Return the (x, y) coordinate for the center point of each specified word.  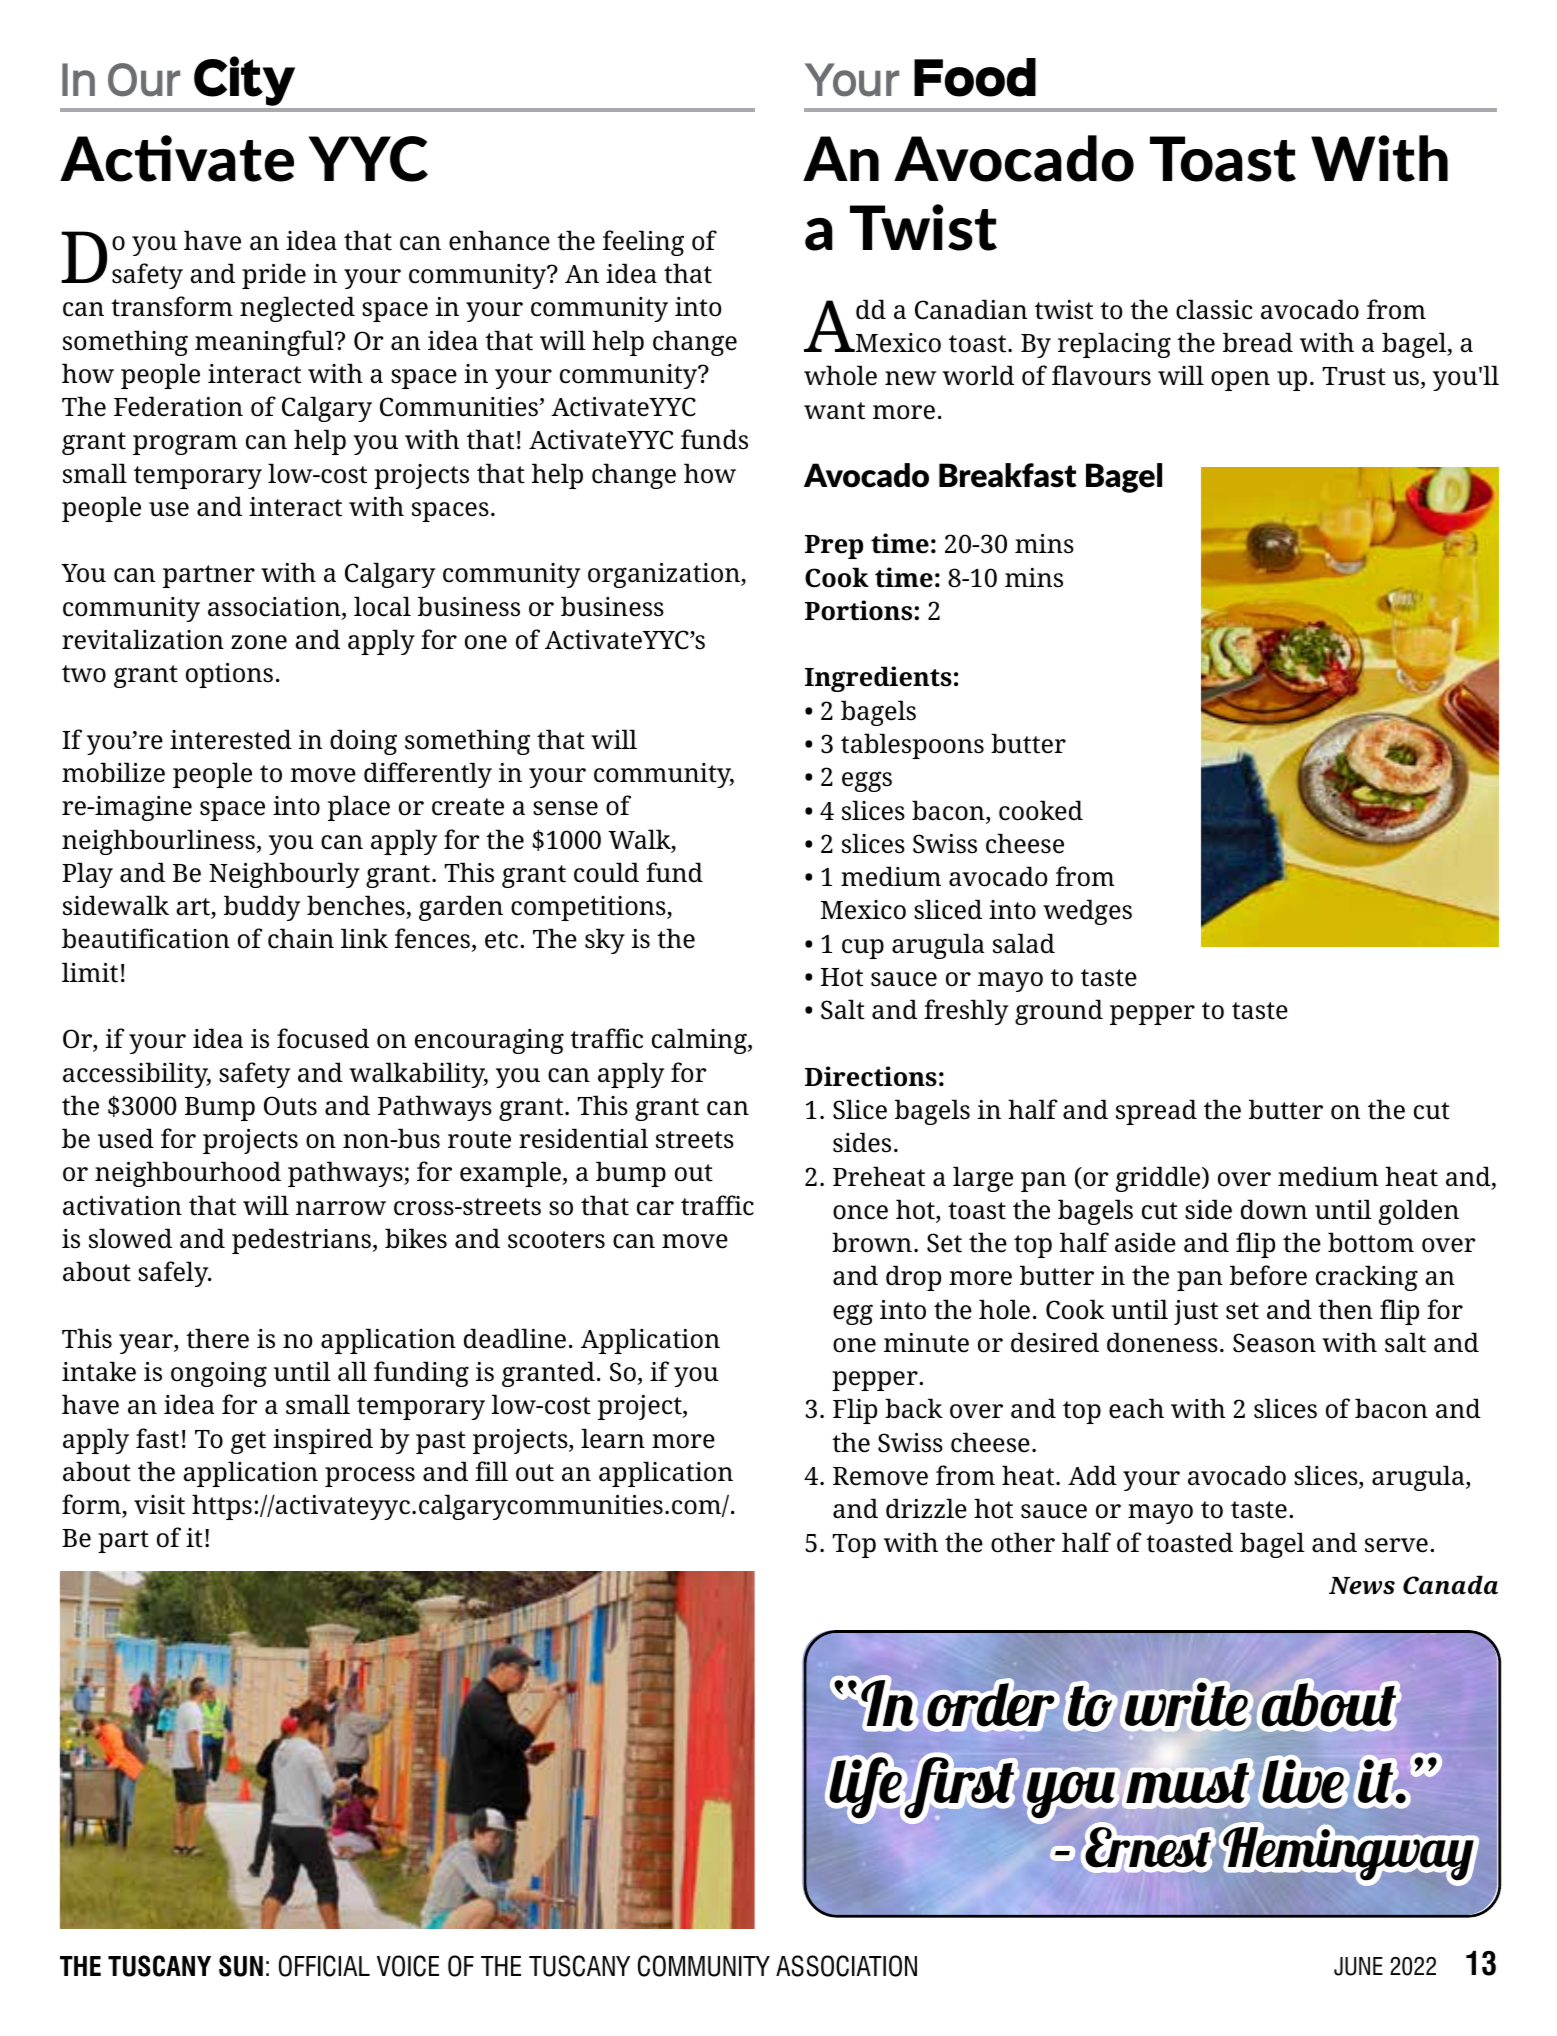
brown (872, 1242)
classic (1214, 309)
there (217, 1338)
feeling (643, 243)
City (244, 81)
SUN (241, 1966)
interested (231, 739)
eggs (867, 781)
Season (1274, 1343)
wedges (1087, 912)
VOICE (408, 1966)
